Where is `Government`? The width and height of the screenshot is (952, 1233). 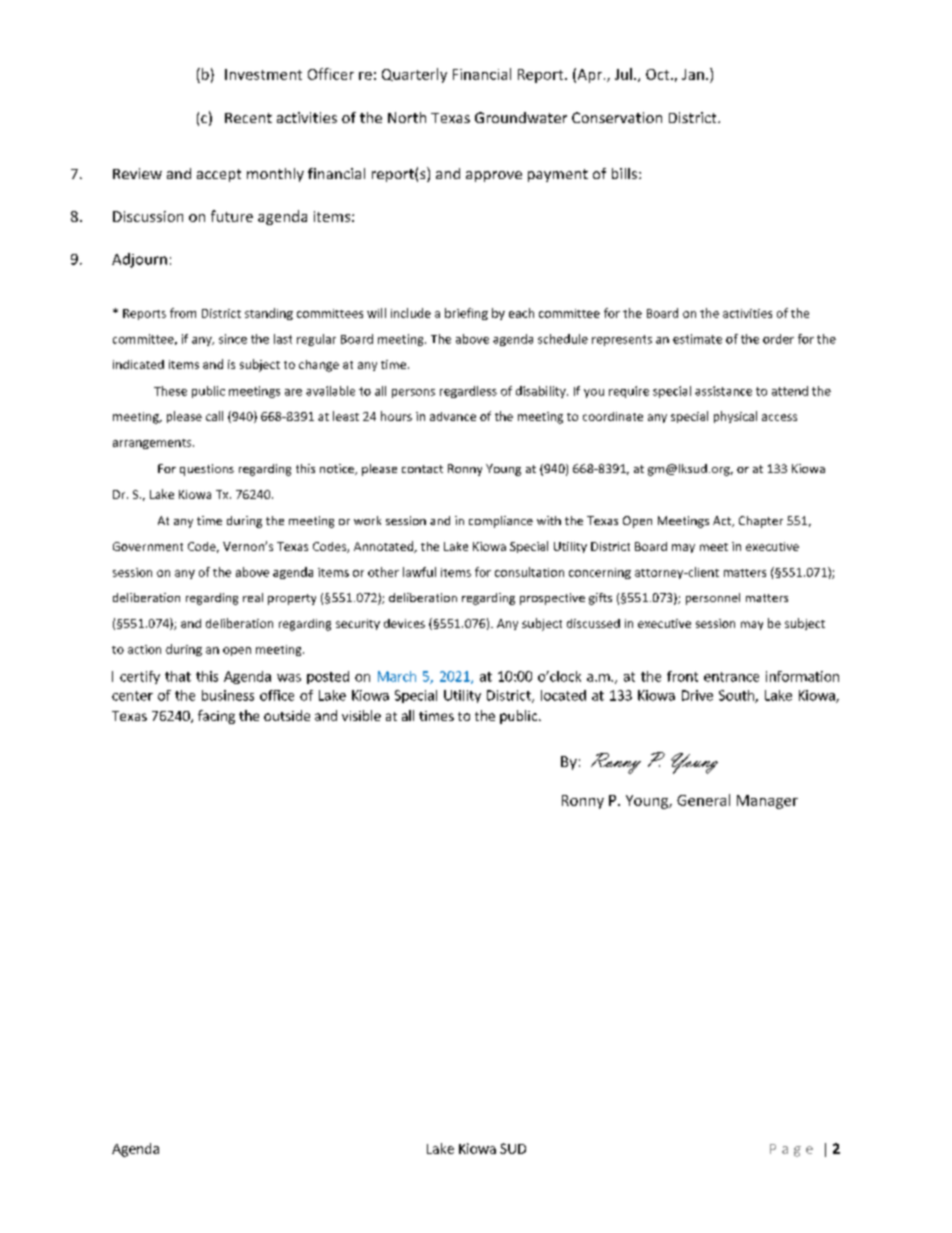
Government is located at coordinates (148, 546).
